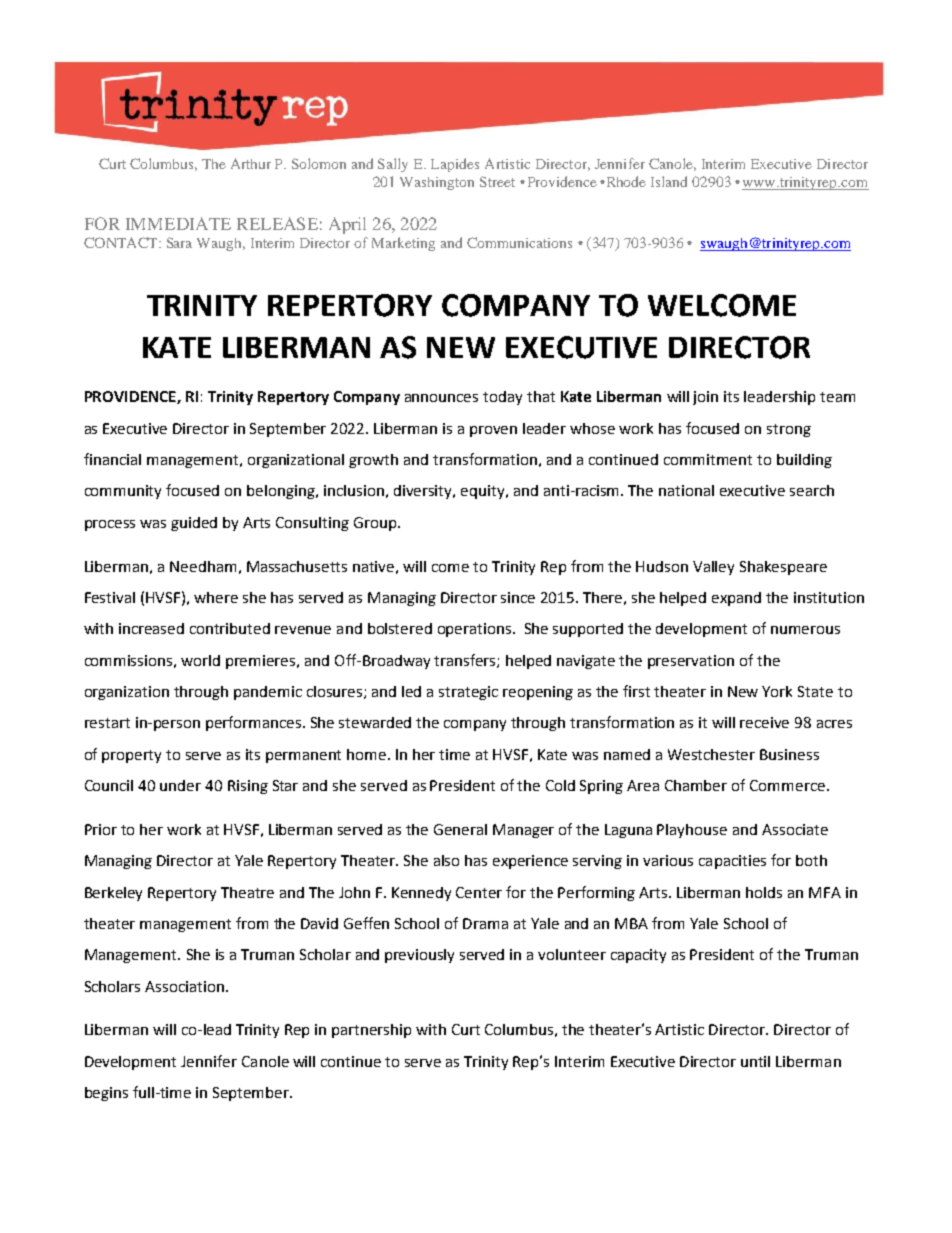 The image size is (952, 1233). I want to click on increased, so click(151, 628).
